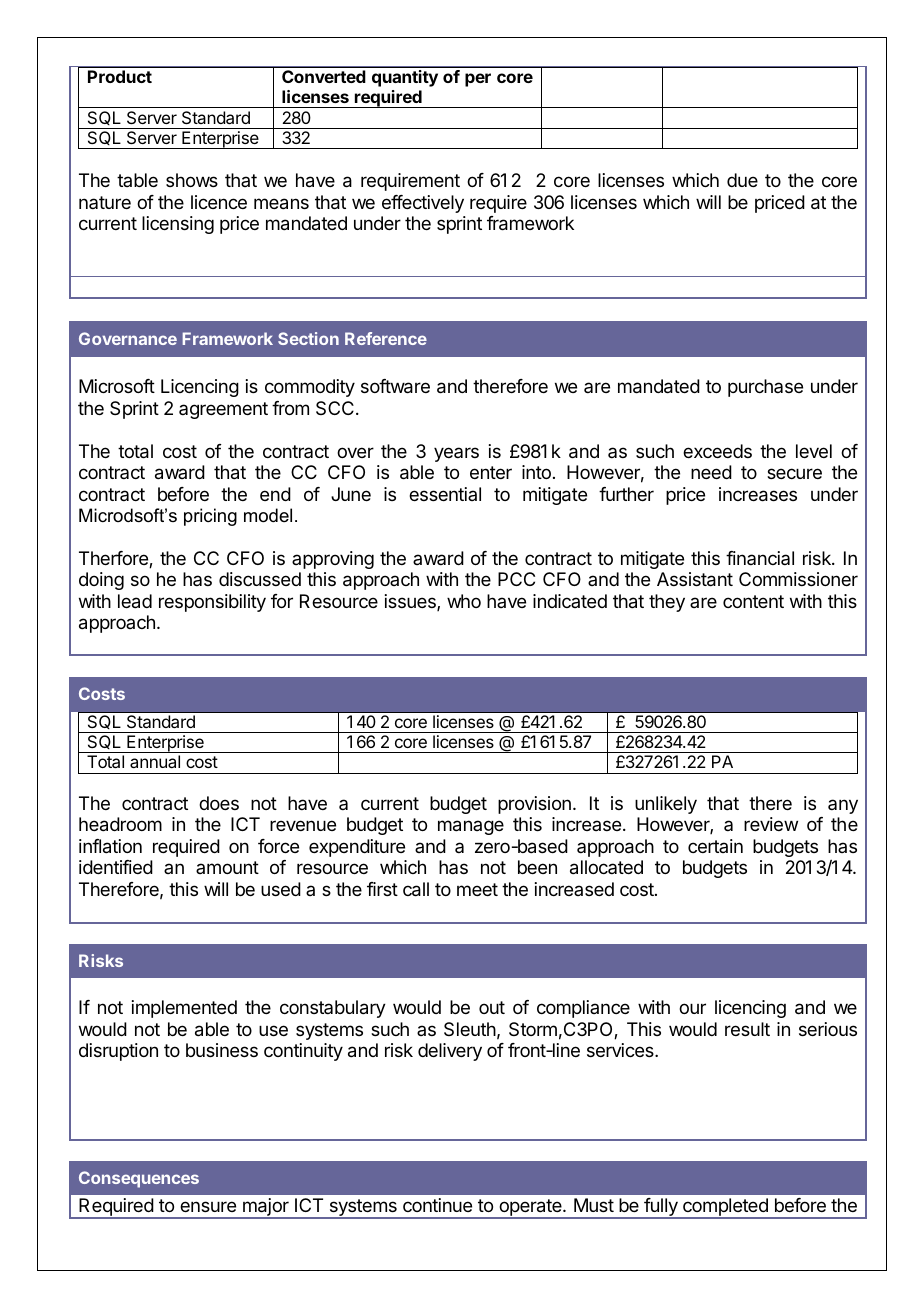 The image size is (924, 1308). What do you see at coordinates (471, 827) in the screenshot?
I see `manage` at bounding box center [471, 827].
